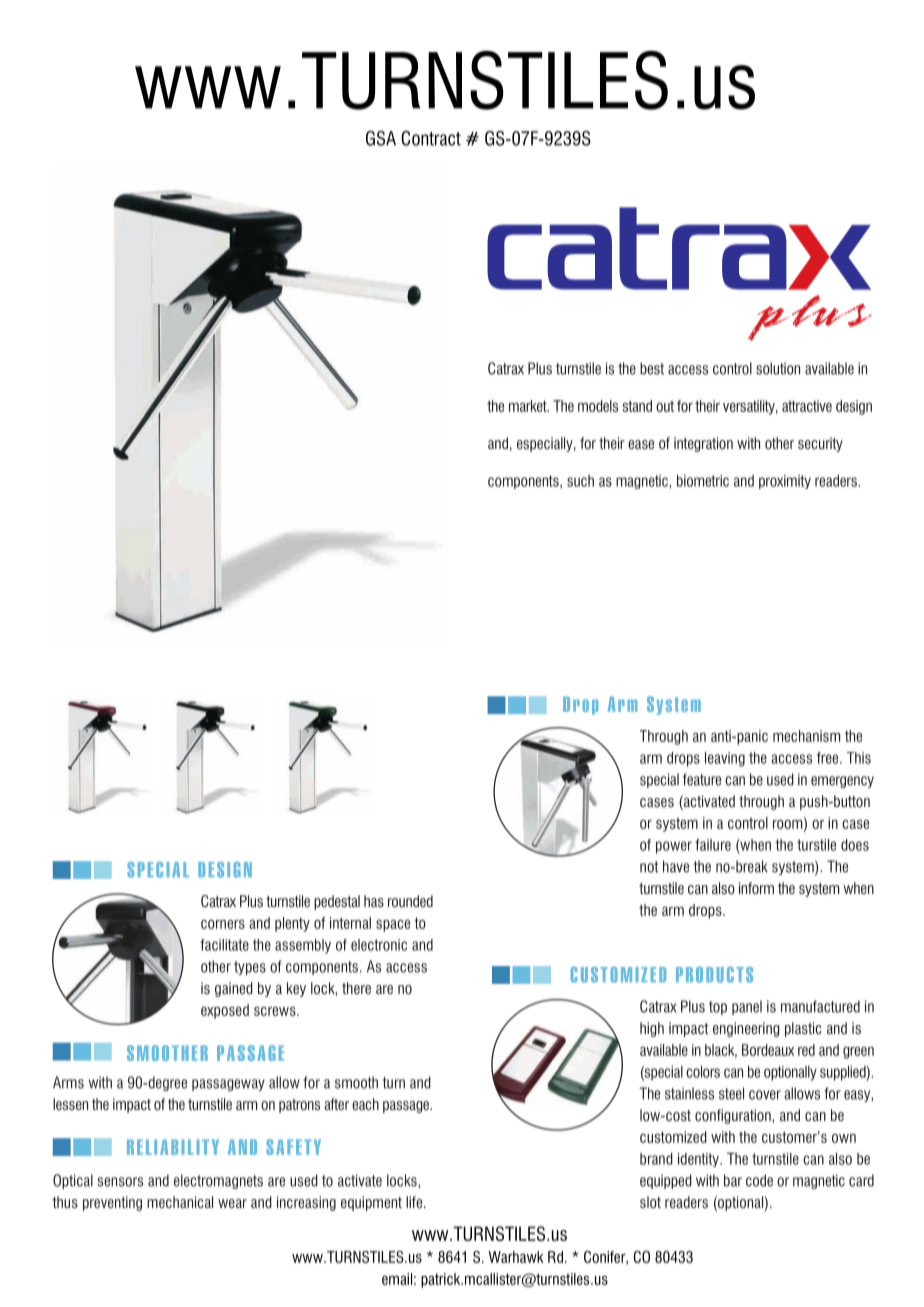 The height and width of the page is (1307, 924). What do you see at coordinates (173, 1147) in the page?
I see `RELIABILITY` at bounding box center [173, 1147].
